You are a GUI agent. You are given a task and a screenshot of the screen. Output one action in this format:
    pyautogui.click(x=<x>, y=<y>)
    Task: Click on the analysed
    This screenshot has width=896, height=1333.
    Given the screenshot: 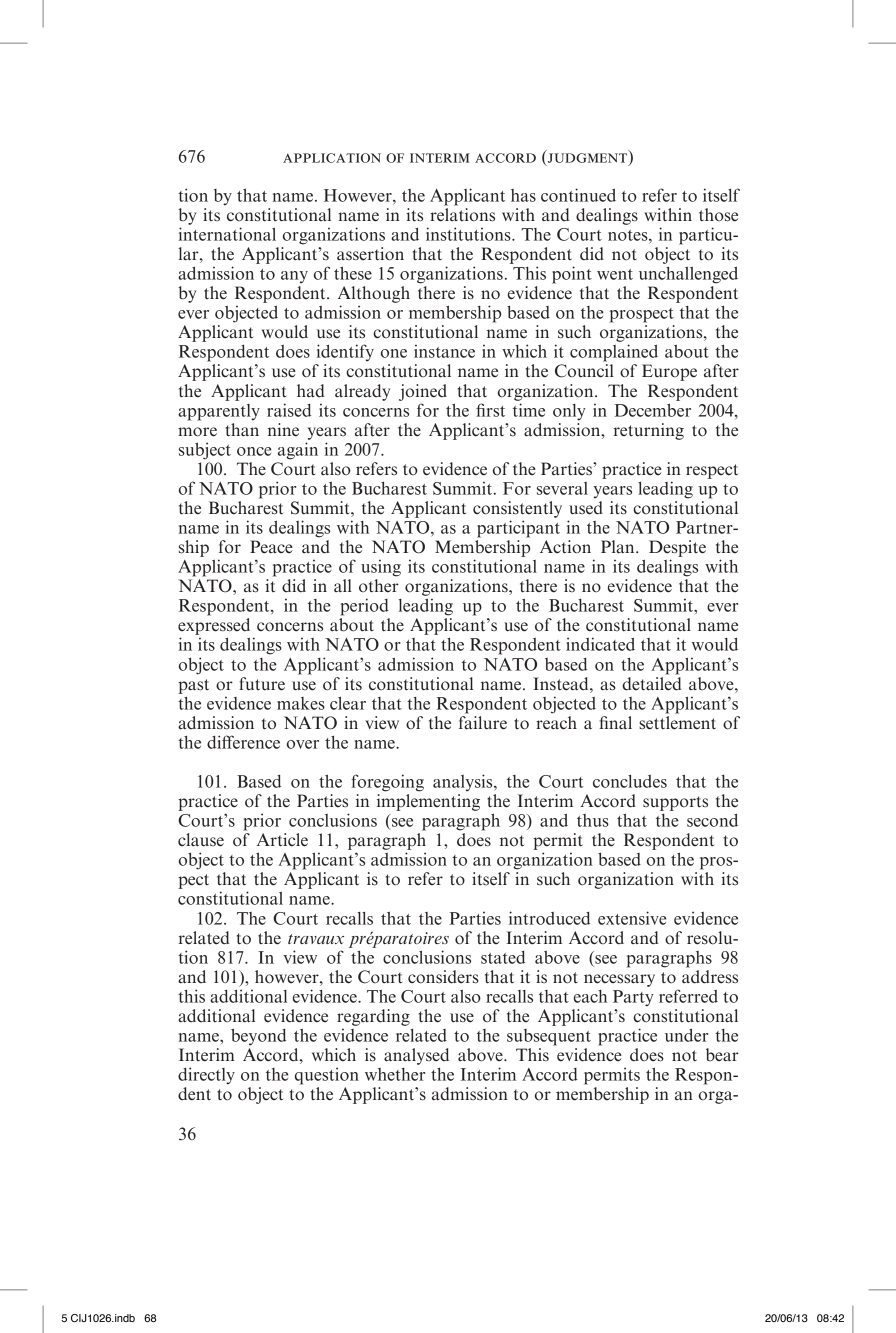 What is the action you would take?
    pyautogui.click(x=416, y=1056)
